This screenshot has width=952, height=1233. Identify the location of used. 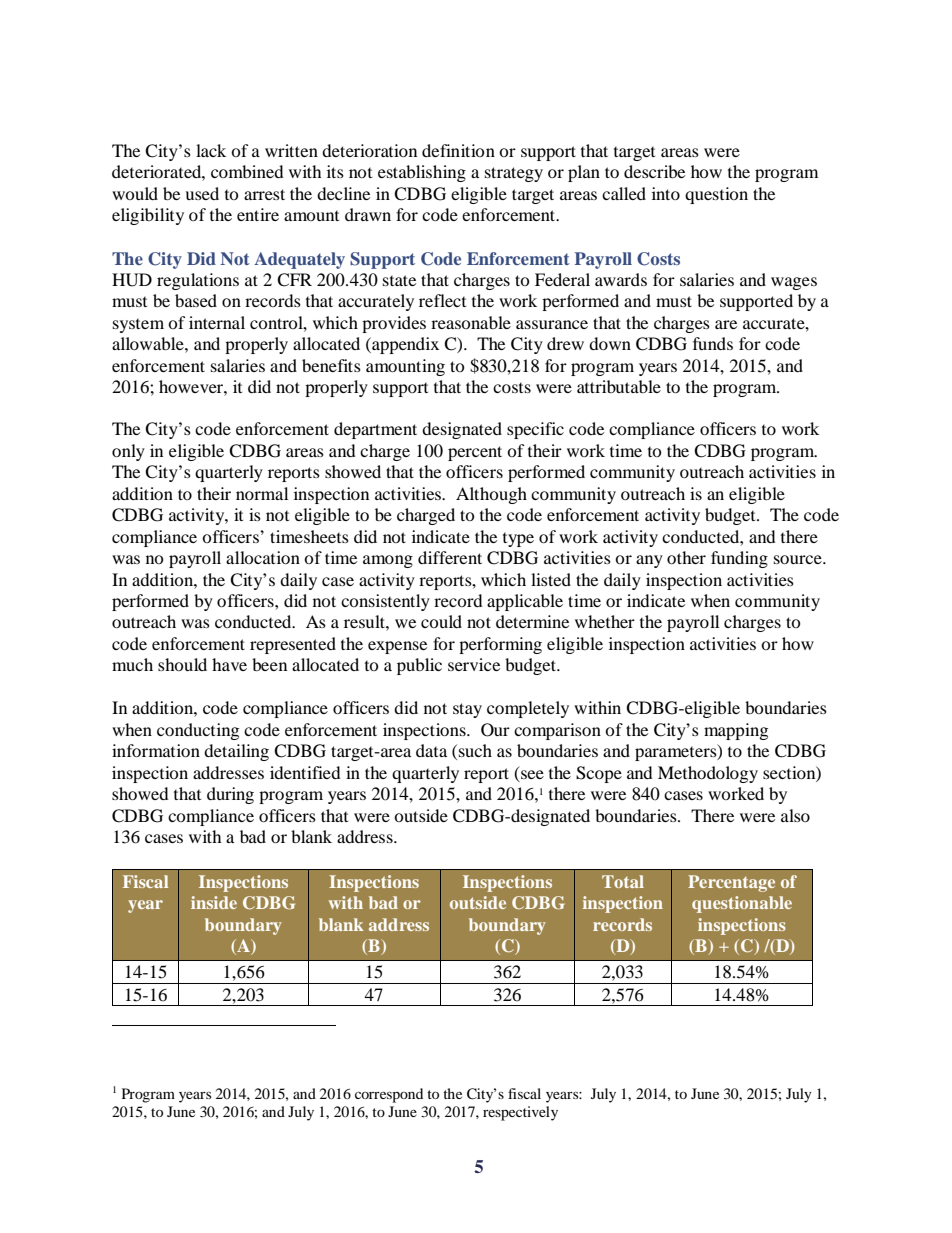
(202, 193).
